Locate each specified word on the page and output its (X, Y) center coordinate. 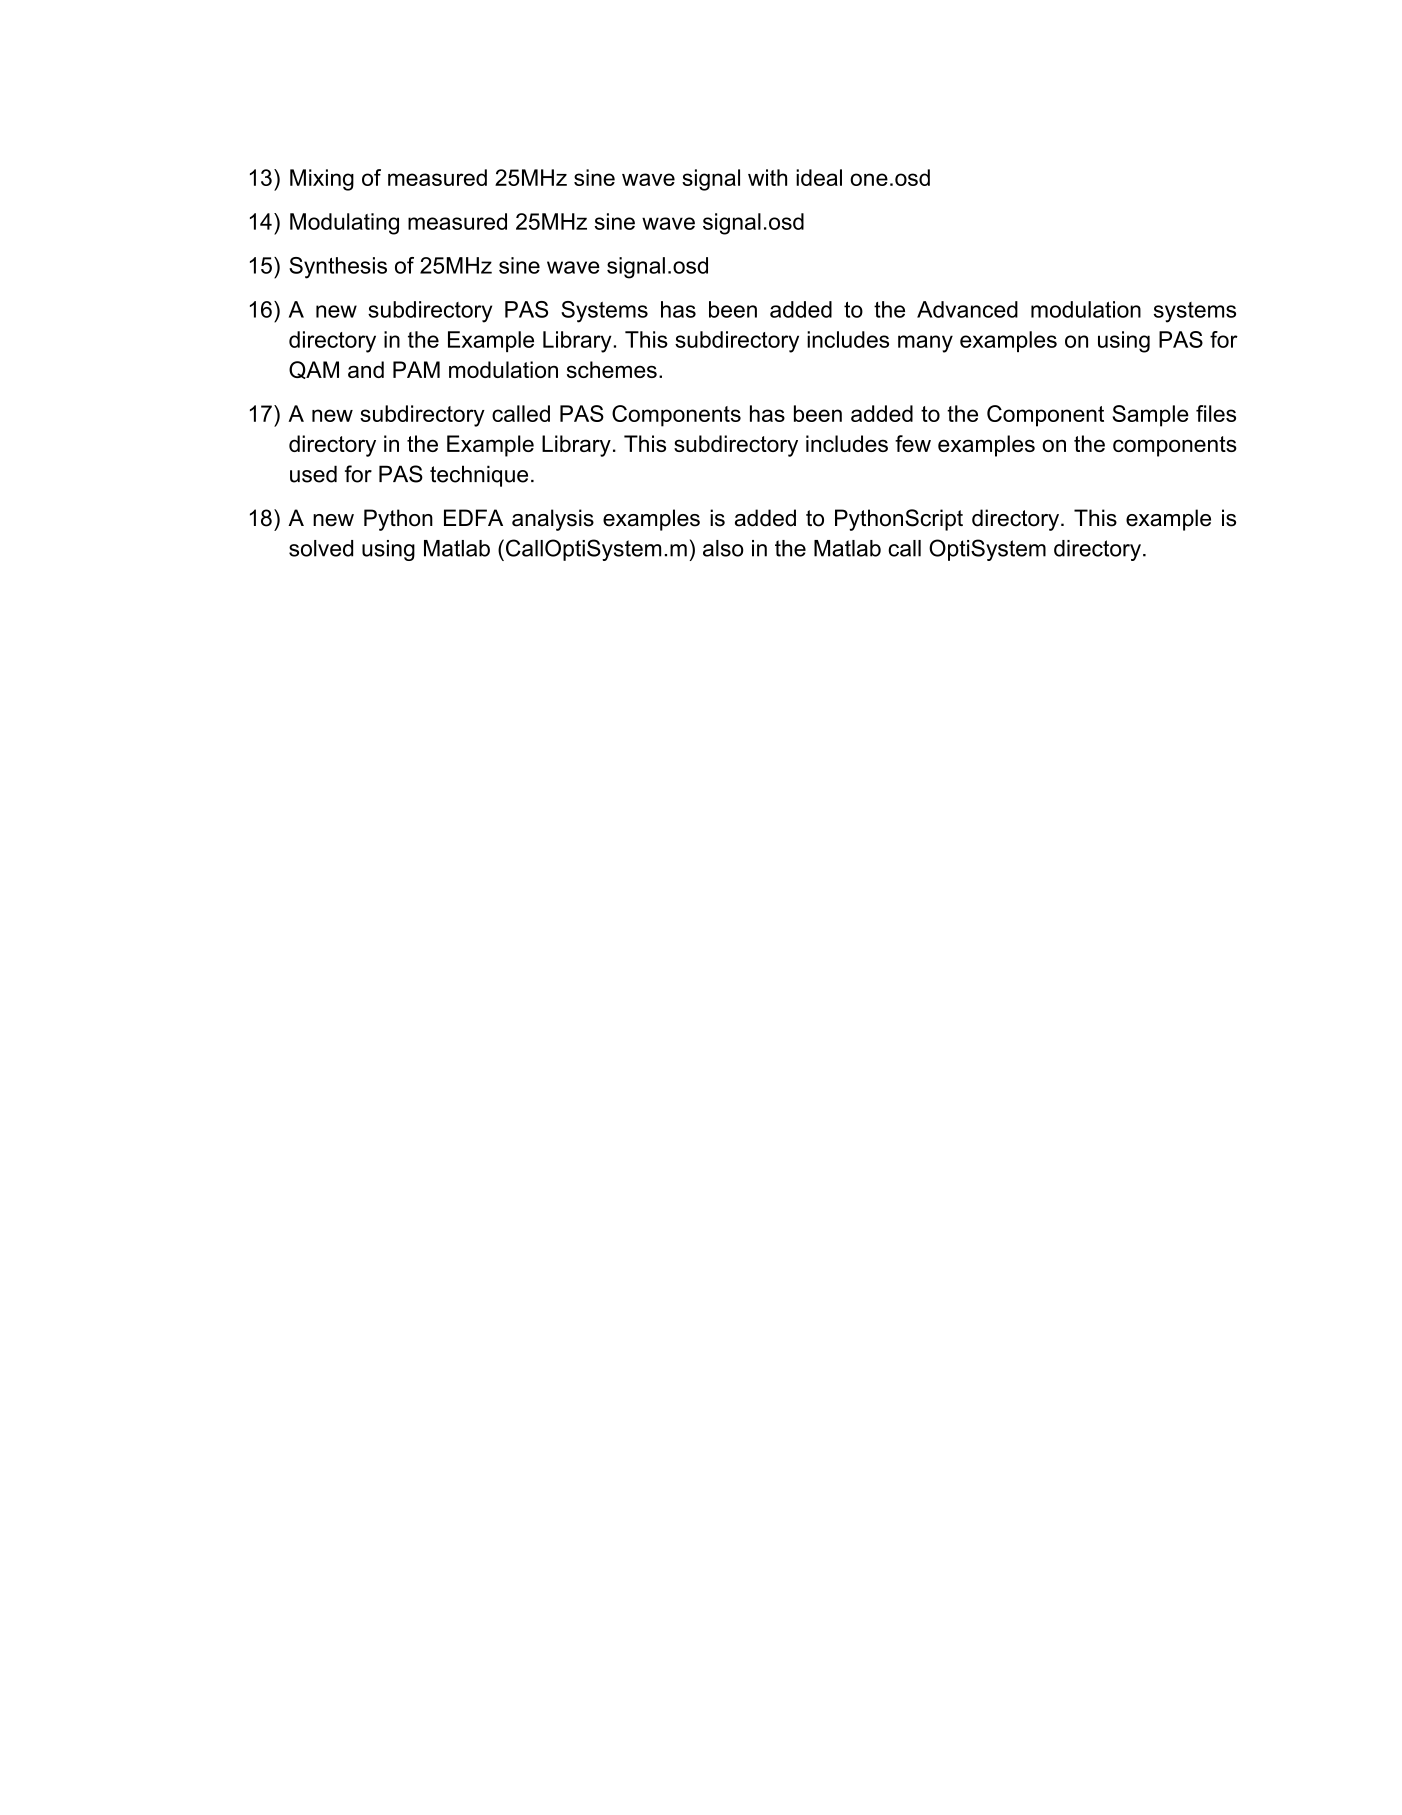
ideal (819, 177)
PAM (416, 369)
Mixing (322, 180)
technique (479, 476)
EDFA (473, 517)
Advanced (967, 309)
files (1216, 413)
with (767, 177)
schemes (612, 369)
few (913, 443)
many (925, 344)
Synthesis (338, 268)
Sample (1150, 416)
